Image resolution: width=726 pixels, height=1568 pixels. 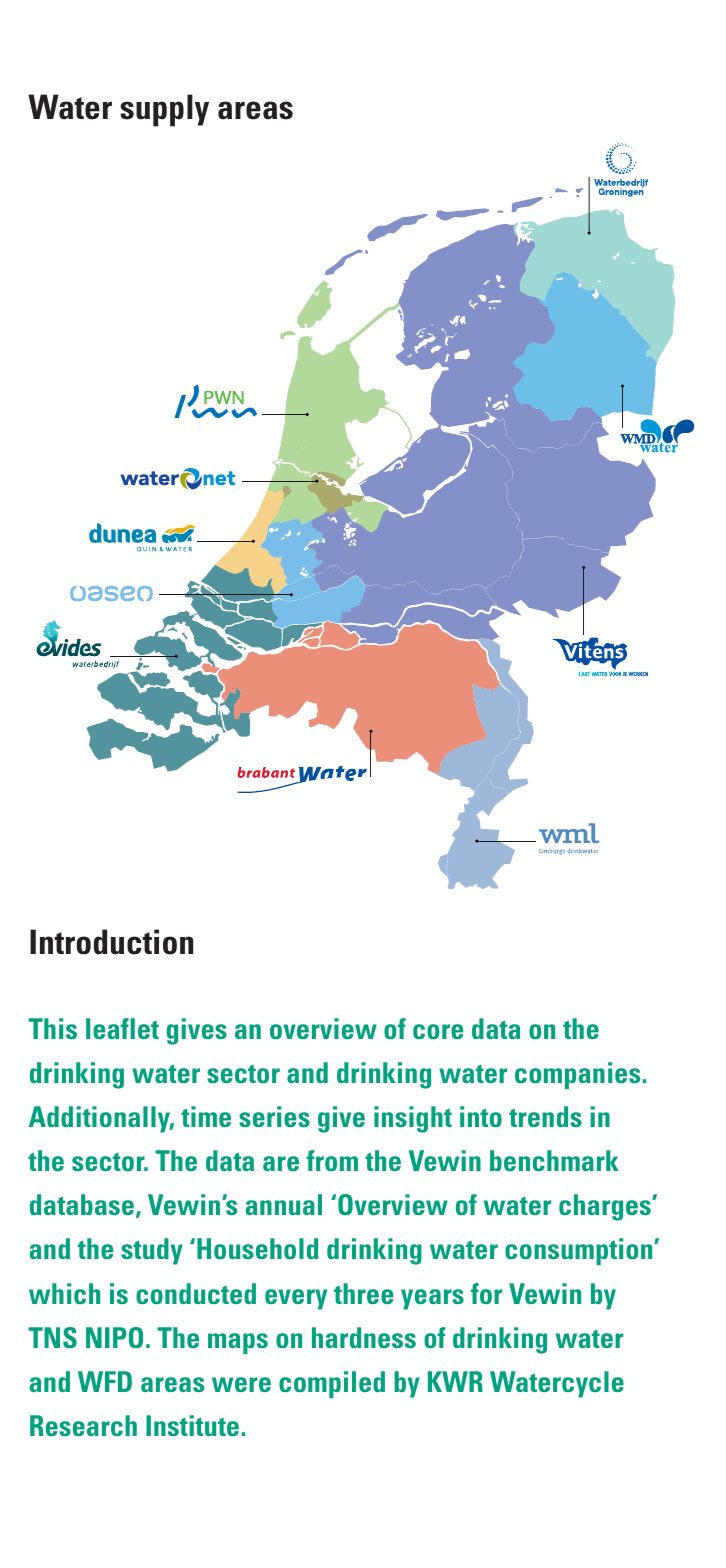 What do you see at coordinates (332, 1160) in the screenshot?
I see `from` at bounding box center [332, 1160].
